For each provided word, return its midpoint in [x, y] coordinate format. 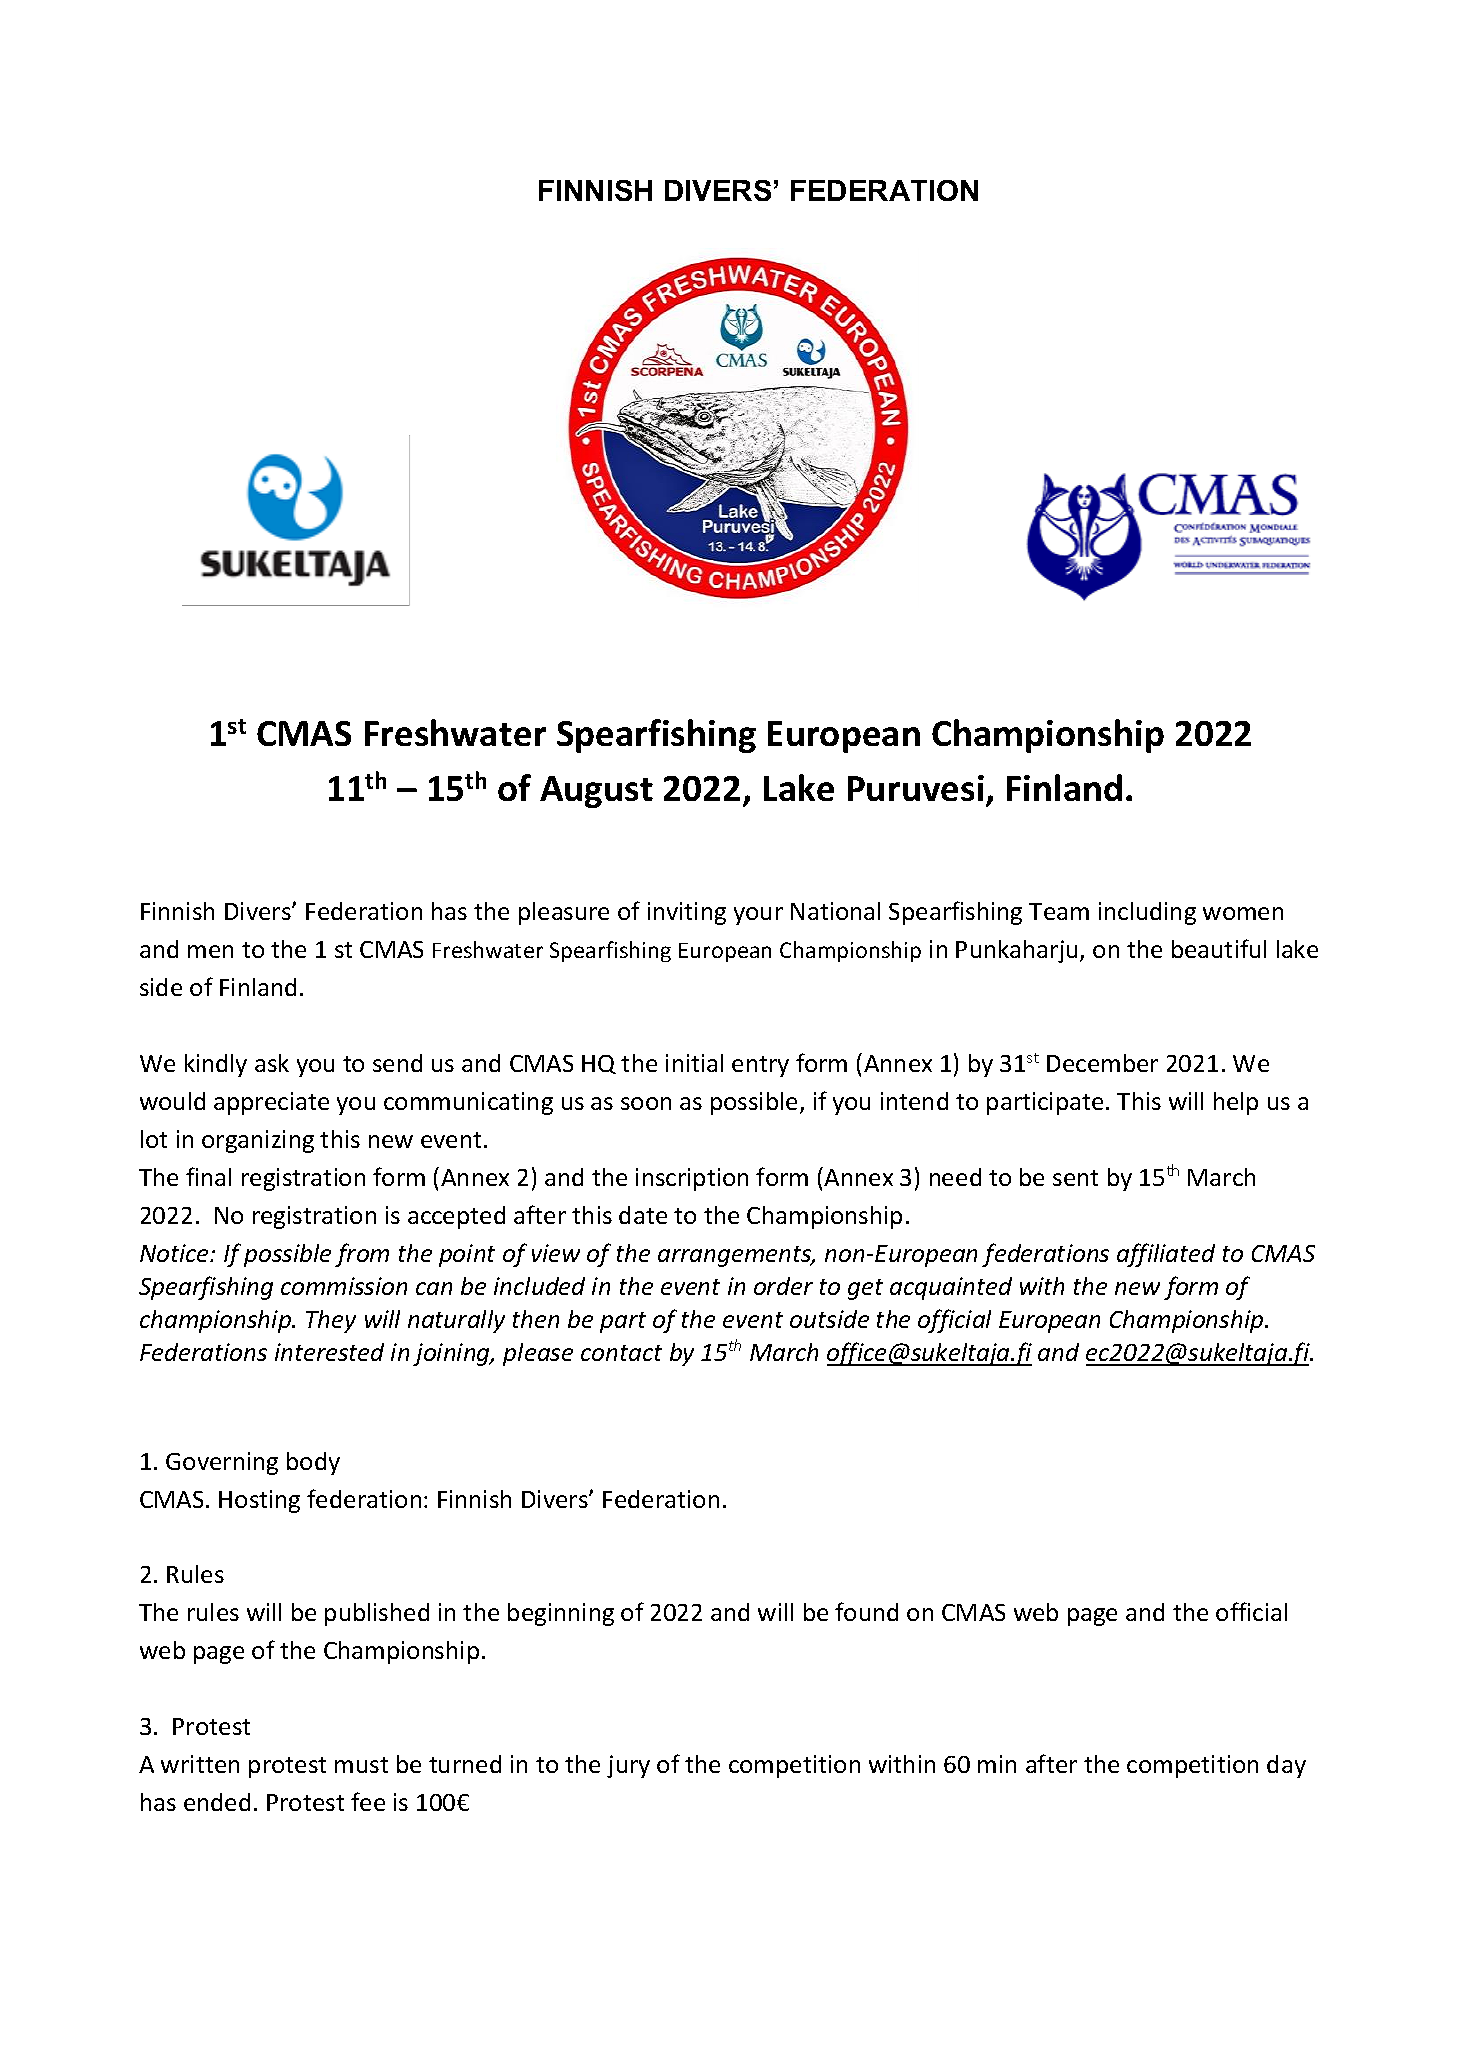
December [1102, 1063]
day [1286, 1766]
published [377, 1614]
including [1147, 913]
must [361, 1765]
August [596, 792]
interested [329, 1352]
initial [694, 1063]
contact [621, 1353]
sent [1075, 1178]
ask [272, 1063]
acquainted [951, 1288]
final [208, 1176]
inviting [687, 913]
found [866, 1611]
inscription [692, 1179]
